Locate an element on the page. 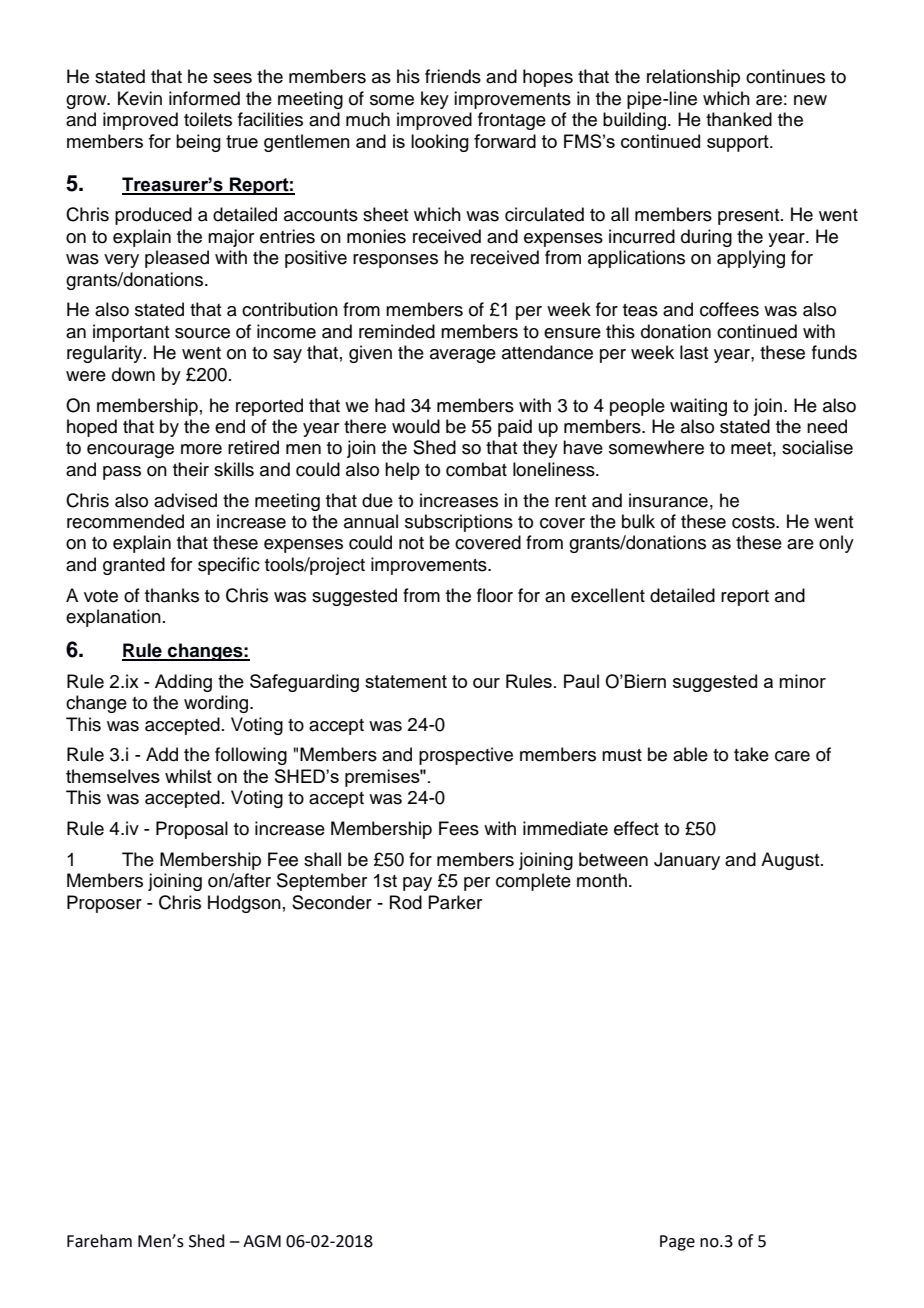 The height and width of the page is (1308, 924). month is located at coordinates (602, 880).
